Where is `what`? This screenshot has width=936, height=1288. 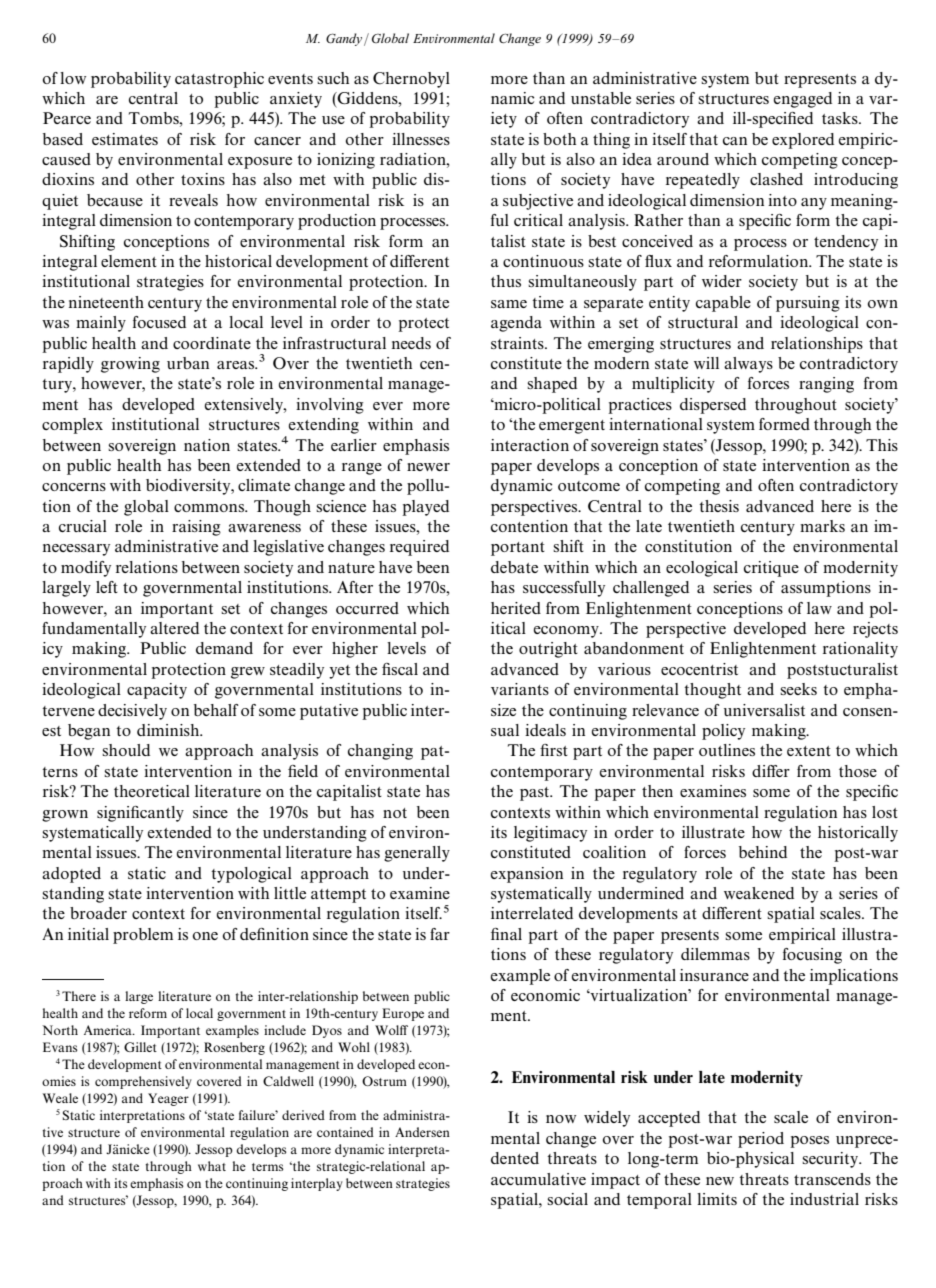
what is located at coordinates (212, 1166).
